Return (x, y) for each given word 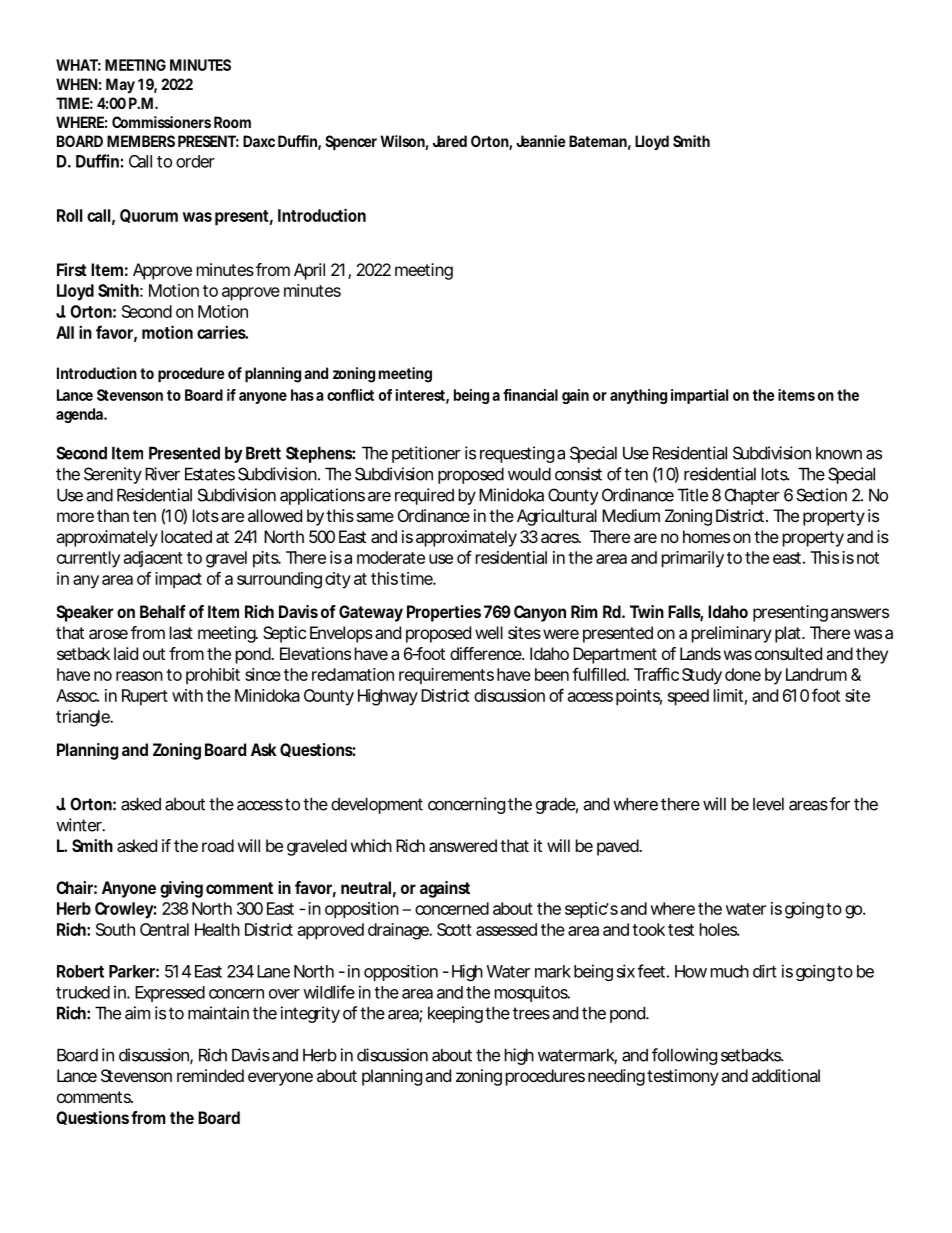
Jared (450, 141)
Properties (444, 613)
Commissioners (161, 122)
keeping (455, 1014)
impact (178, 580)
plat (789, 634)
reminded (210, 1075)
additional (786, 1075)
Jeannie (541, 141)
